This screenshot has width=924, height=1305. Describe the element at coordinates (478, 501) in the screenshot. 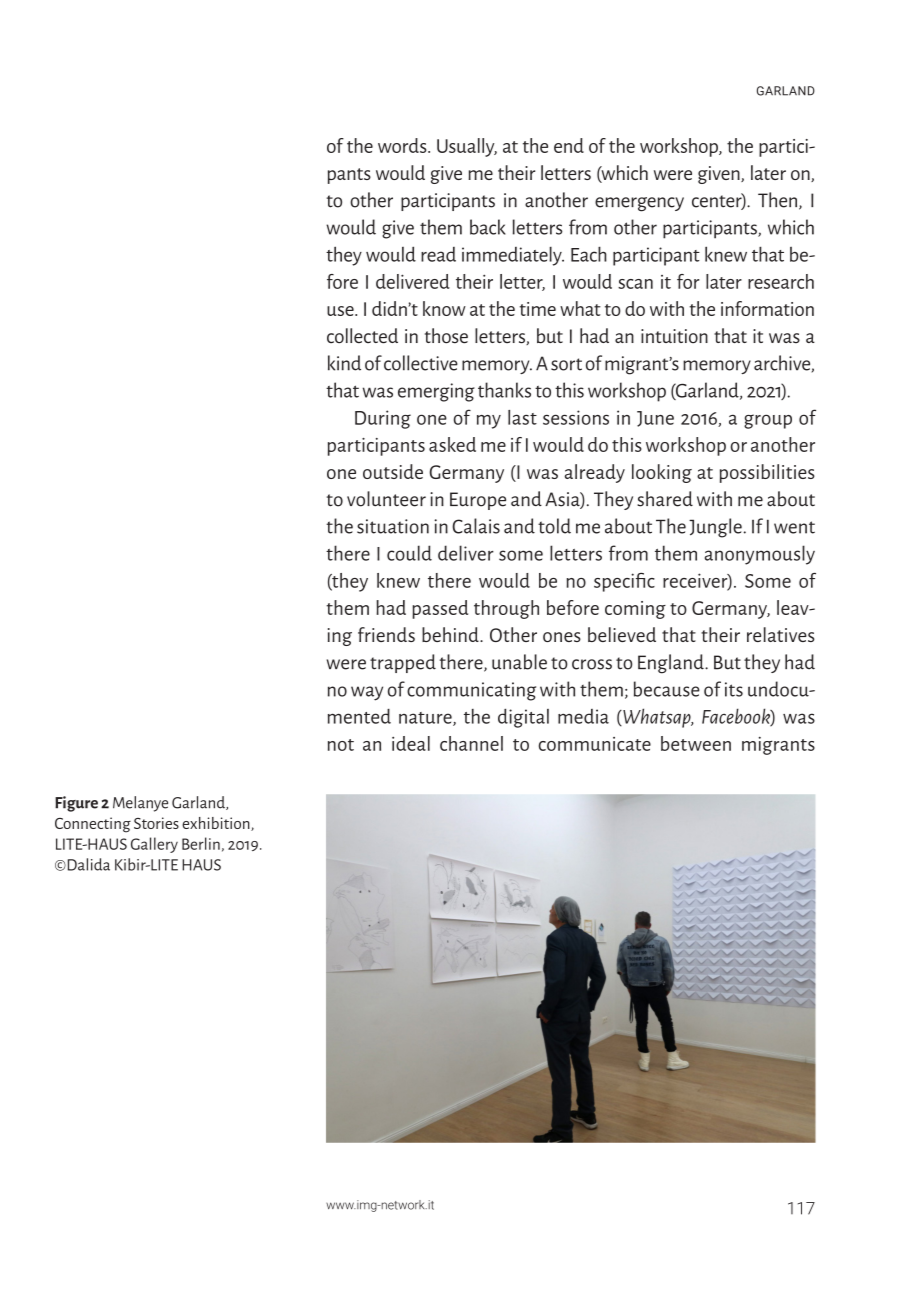

I see `Europe` at that location.
